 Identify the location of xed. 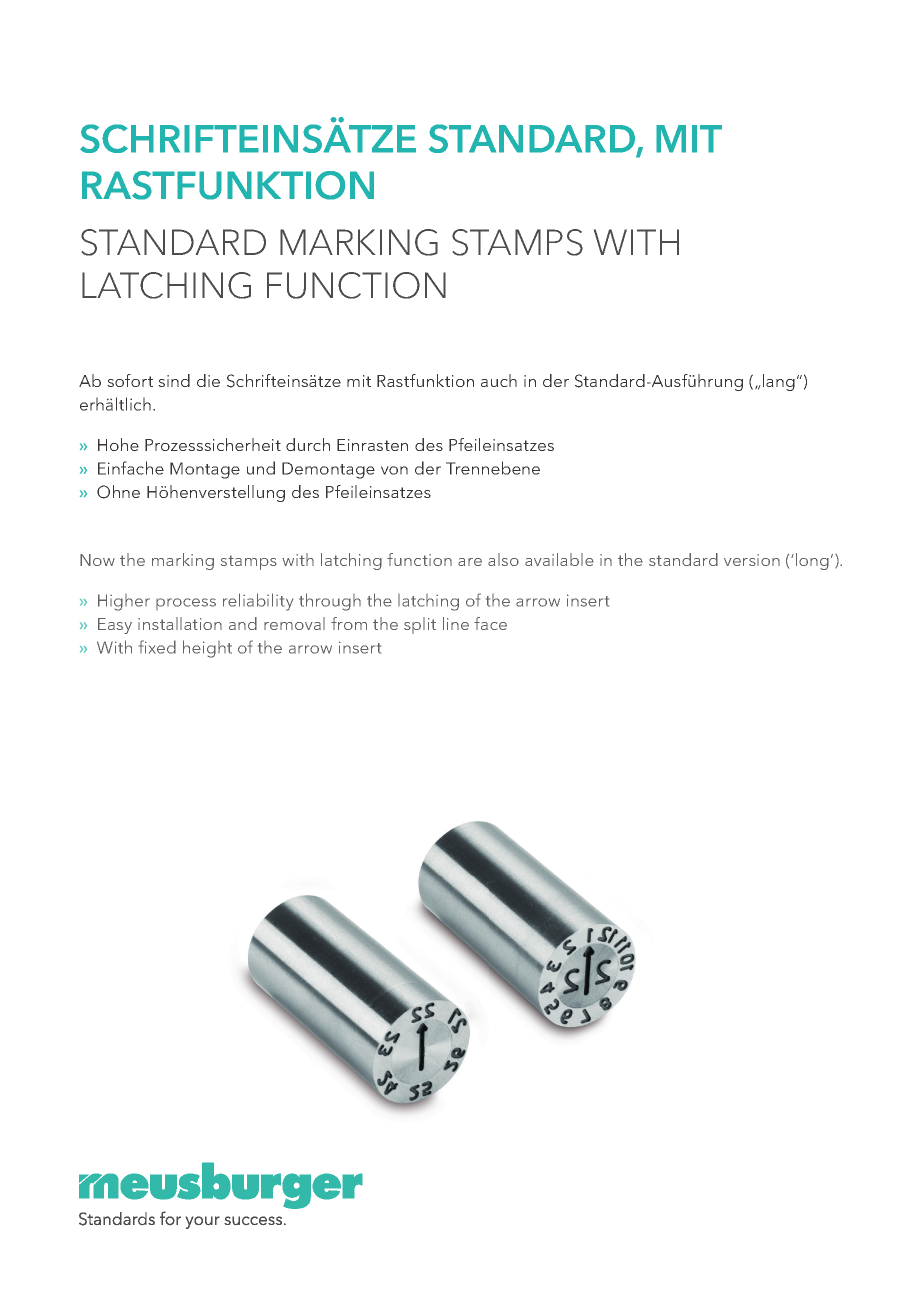
(161, 647).
